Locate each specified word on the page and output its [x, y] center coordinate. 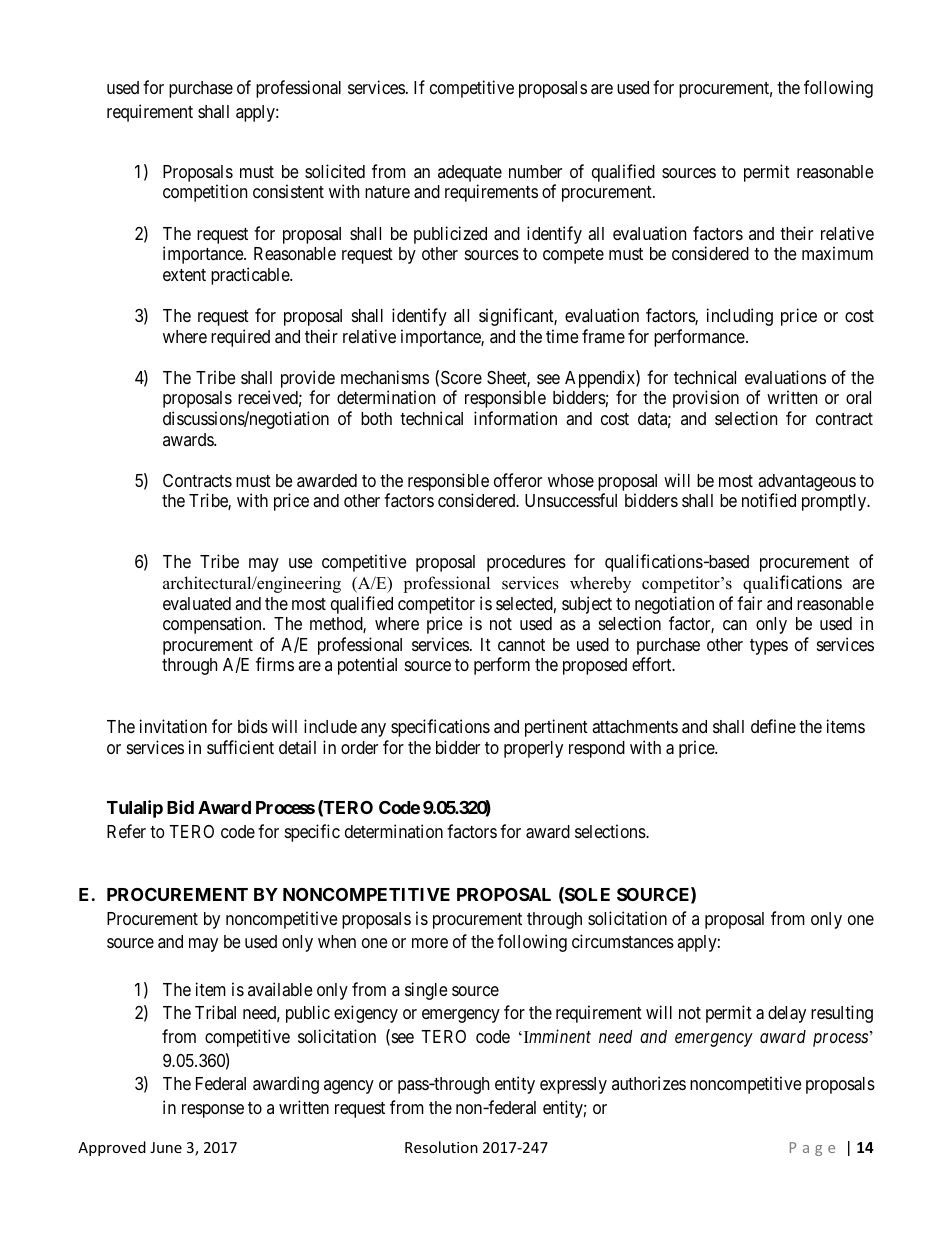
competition [205, 193]
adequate [470, 175]
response [213, 1111]
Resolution [441, 1147]
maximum [837, 253]
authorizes [649, 1083]
